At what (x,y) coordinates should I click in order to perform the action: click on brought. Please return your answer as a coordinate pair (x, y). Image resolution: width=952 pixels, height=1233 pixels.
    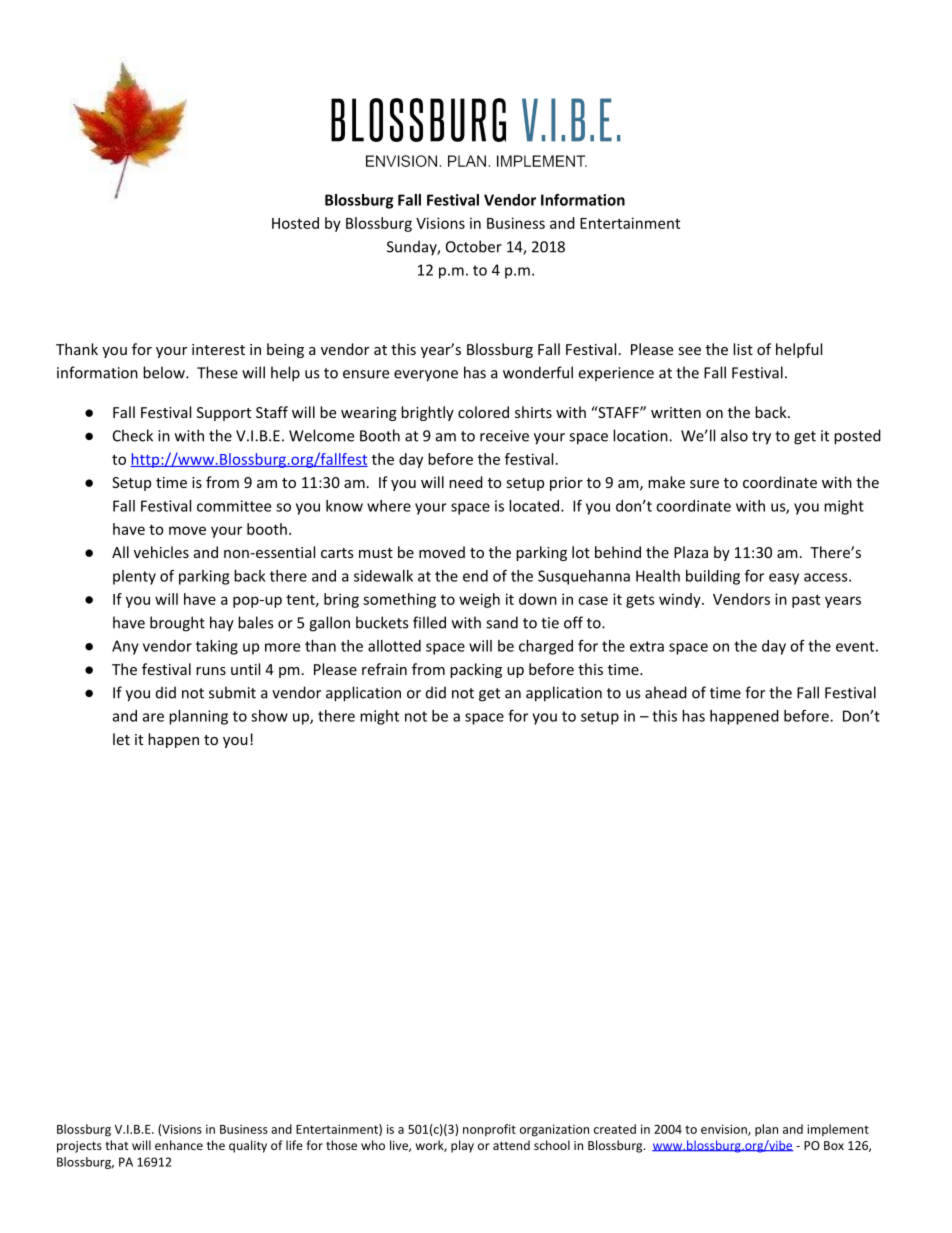
    Looking at the image, I should click on (177, 624).
